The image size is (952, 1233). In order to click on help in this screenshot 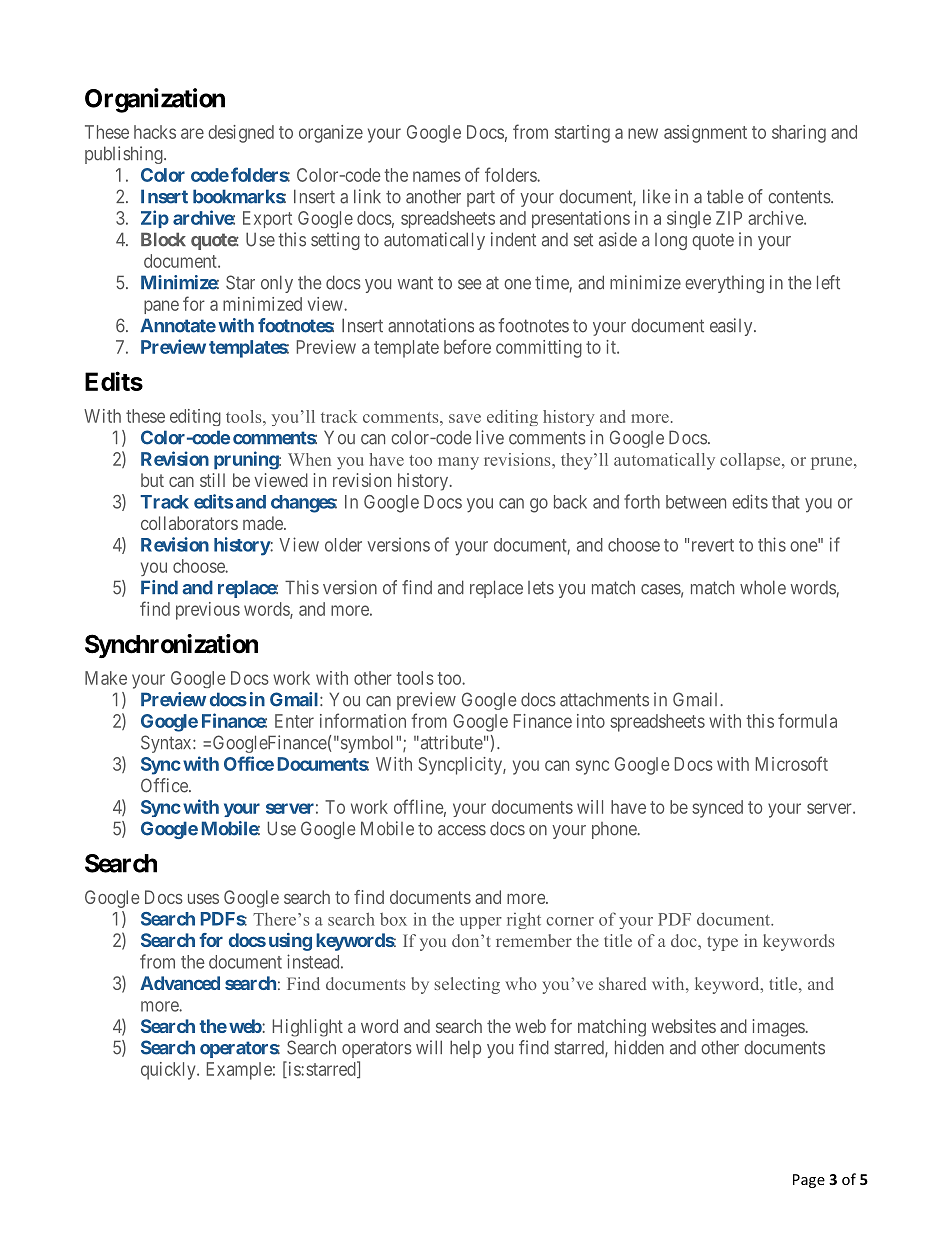, I will do `click(465, 1049)`.
